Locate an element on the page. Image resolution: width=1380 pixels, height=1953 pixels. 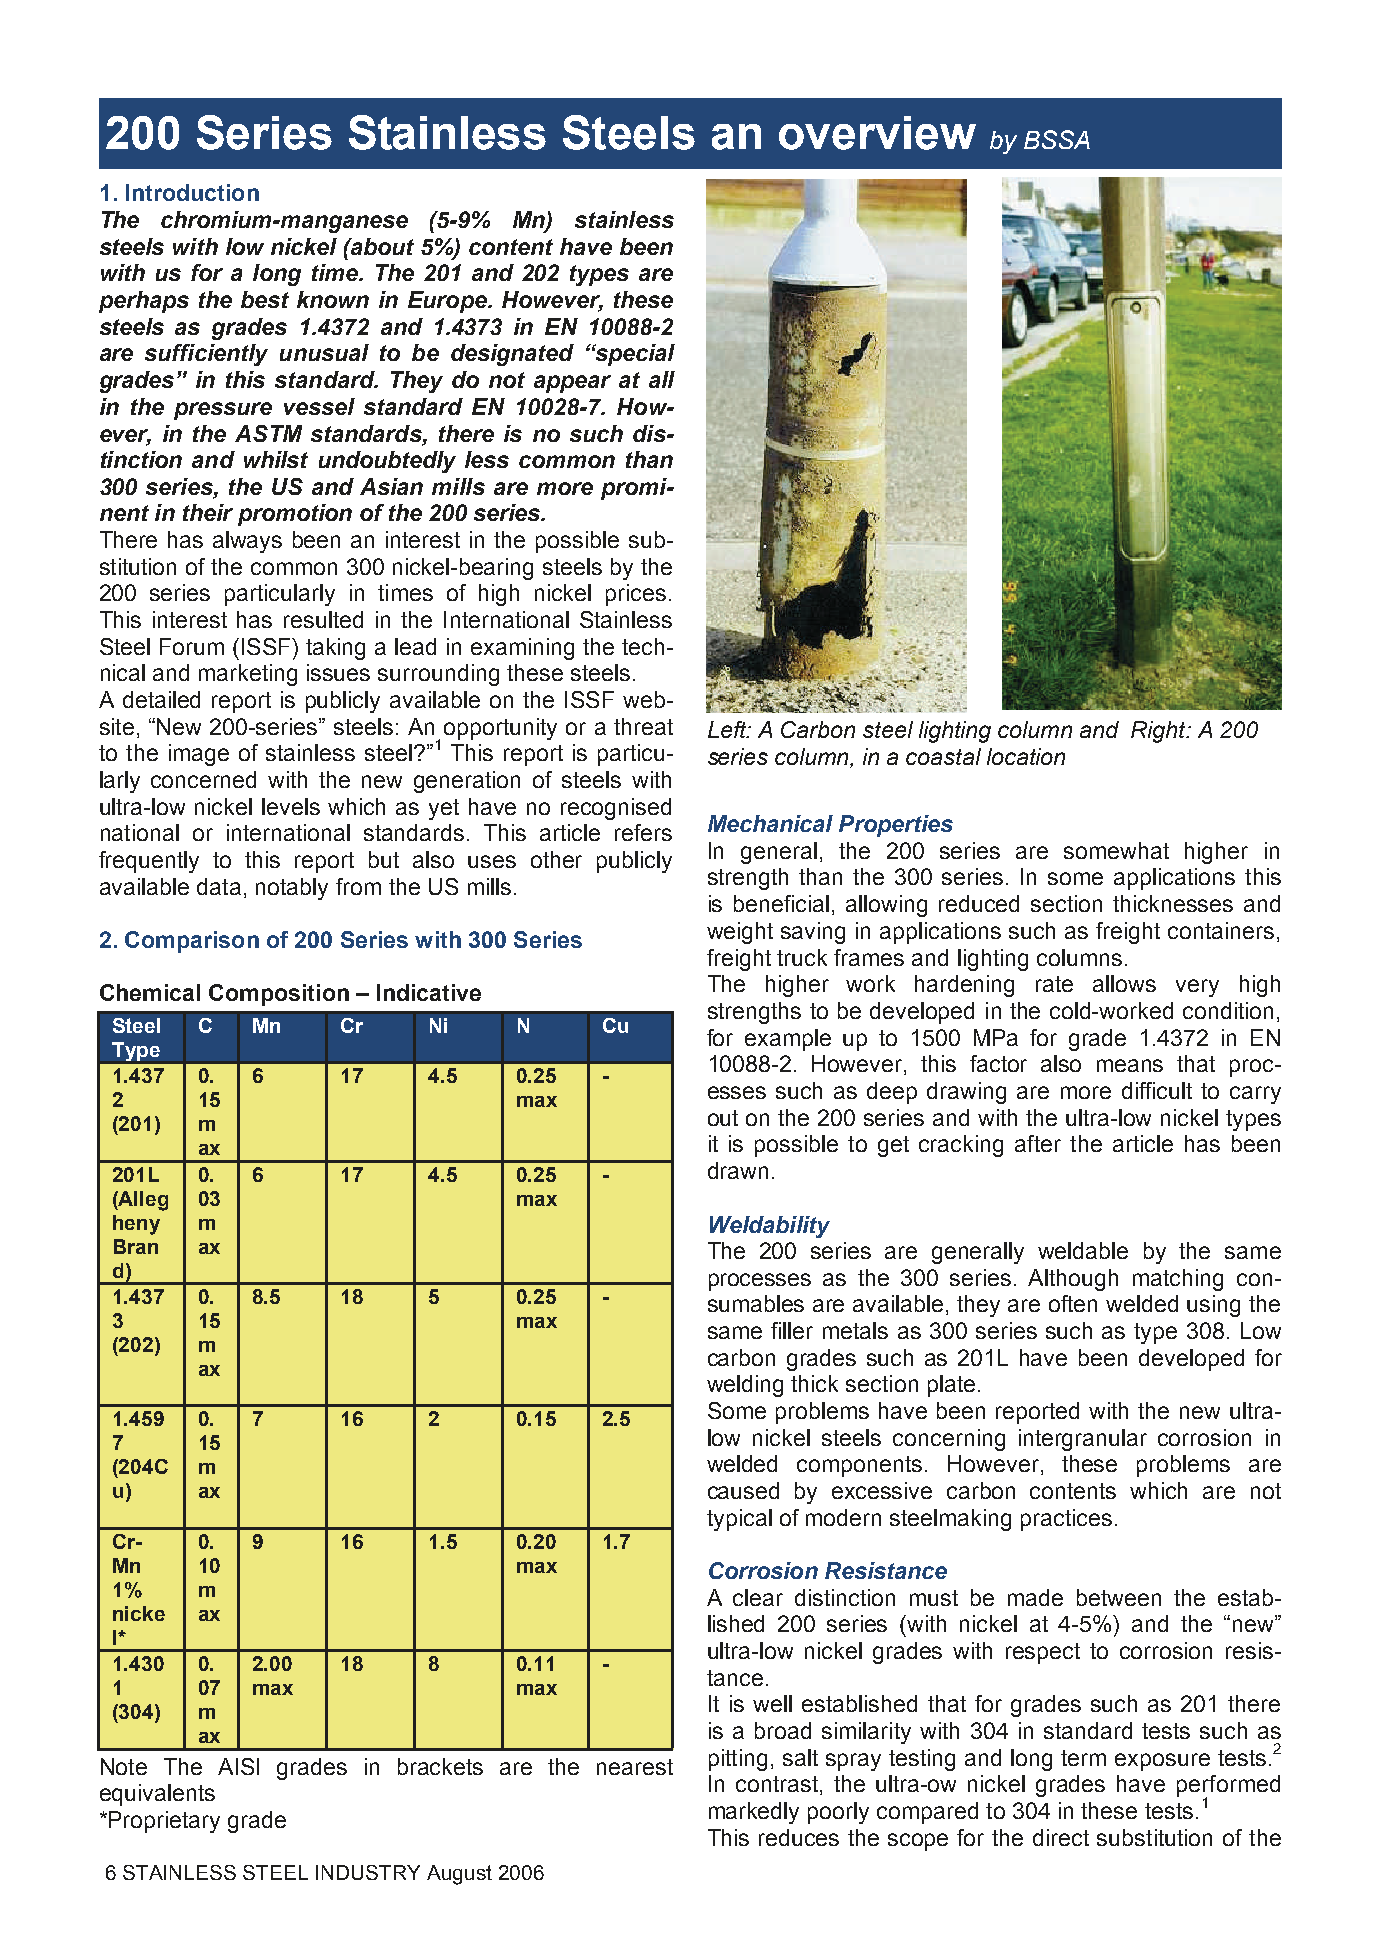
overview is located at coordinates (877, 133).
